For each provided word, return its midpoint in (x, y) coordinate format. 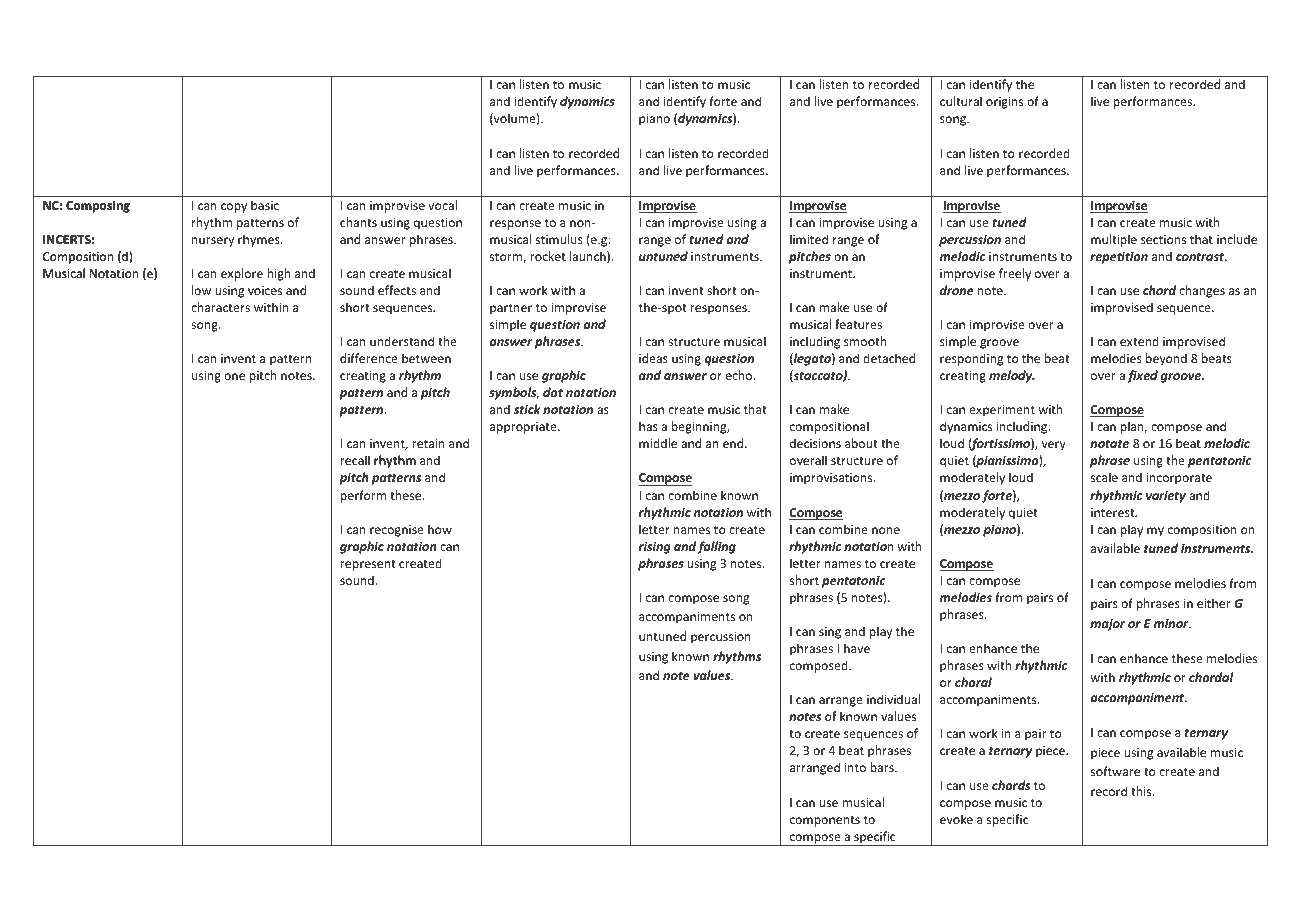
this (1142, 791)
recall (355, 460)
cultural (961, 101)
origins (1004, 103)
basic (265, 205)
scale (1104, 477)
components (825, 821)
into (855, 767)
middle (658, 443)
